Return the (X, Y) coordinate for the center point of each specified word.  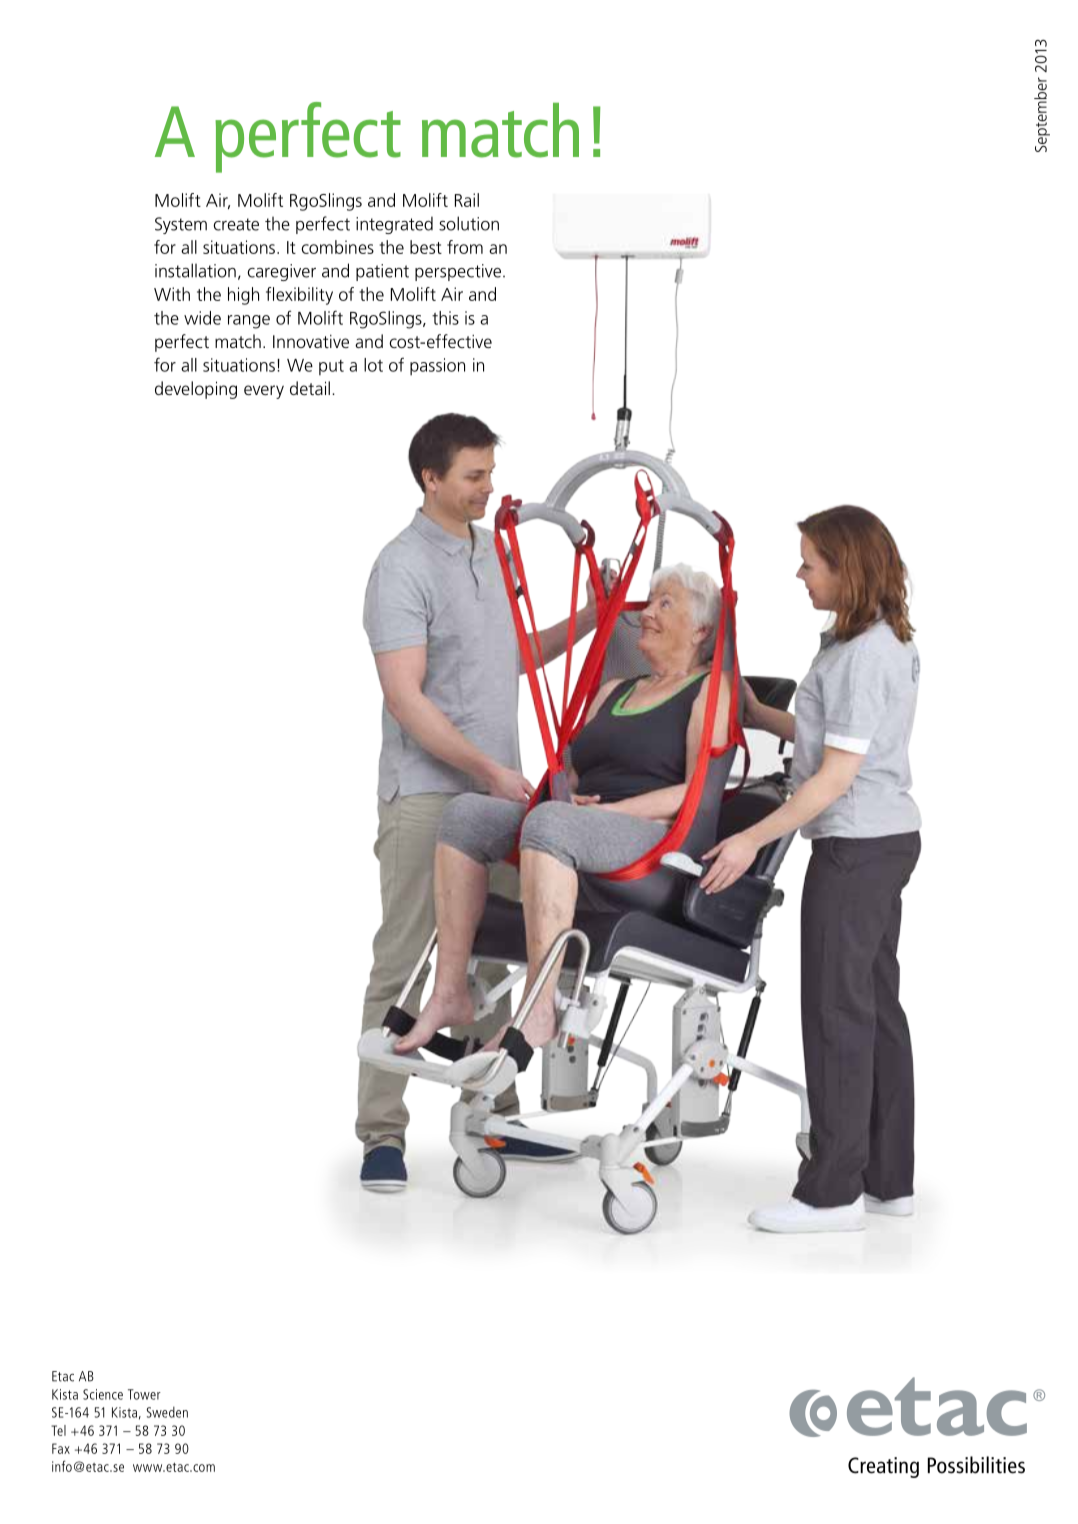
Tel (58, 1430)
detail (310, 388)
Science (103, 1394)
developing (196, 390)
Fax (61, 1448)
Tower (144, 1394)
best (426, 247)
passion (437, 367)
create (236, 224)
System (181, 225)
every (264, 392)
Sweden (167, 1412)
